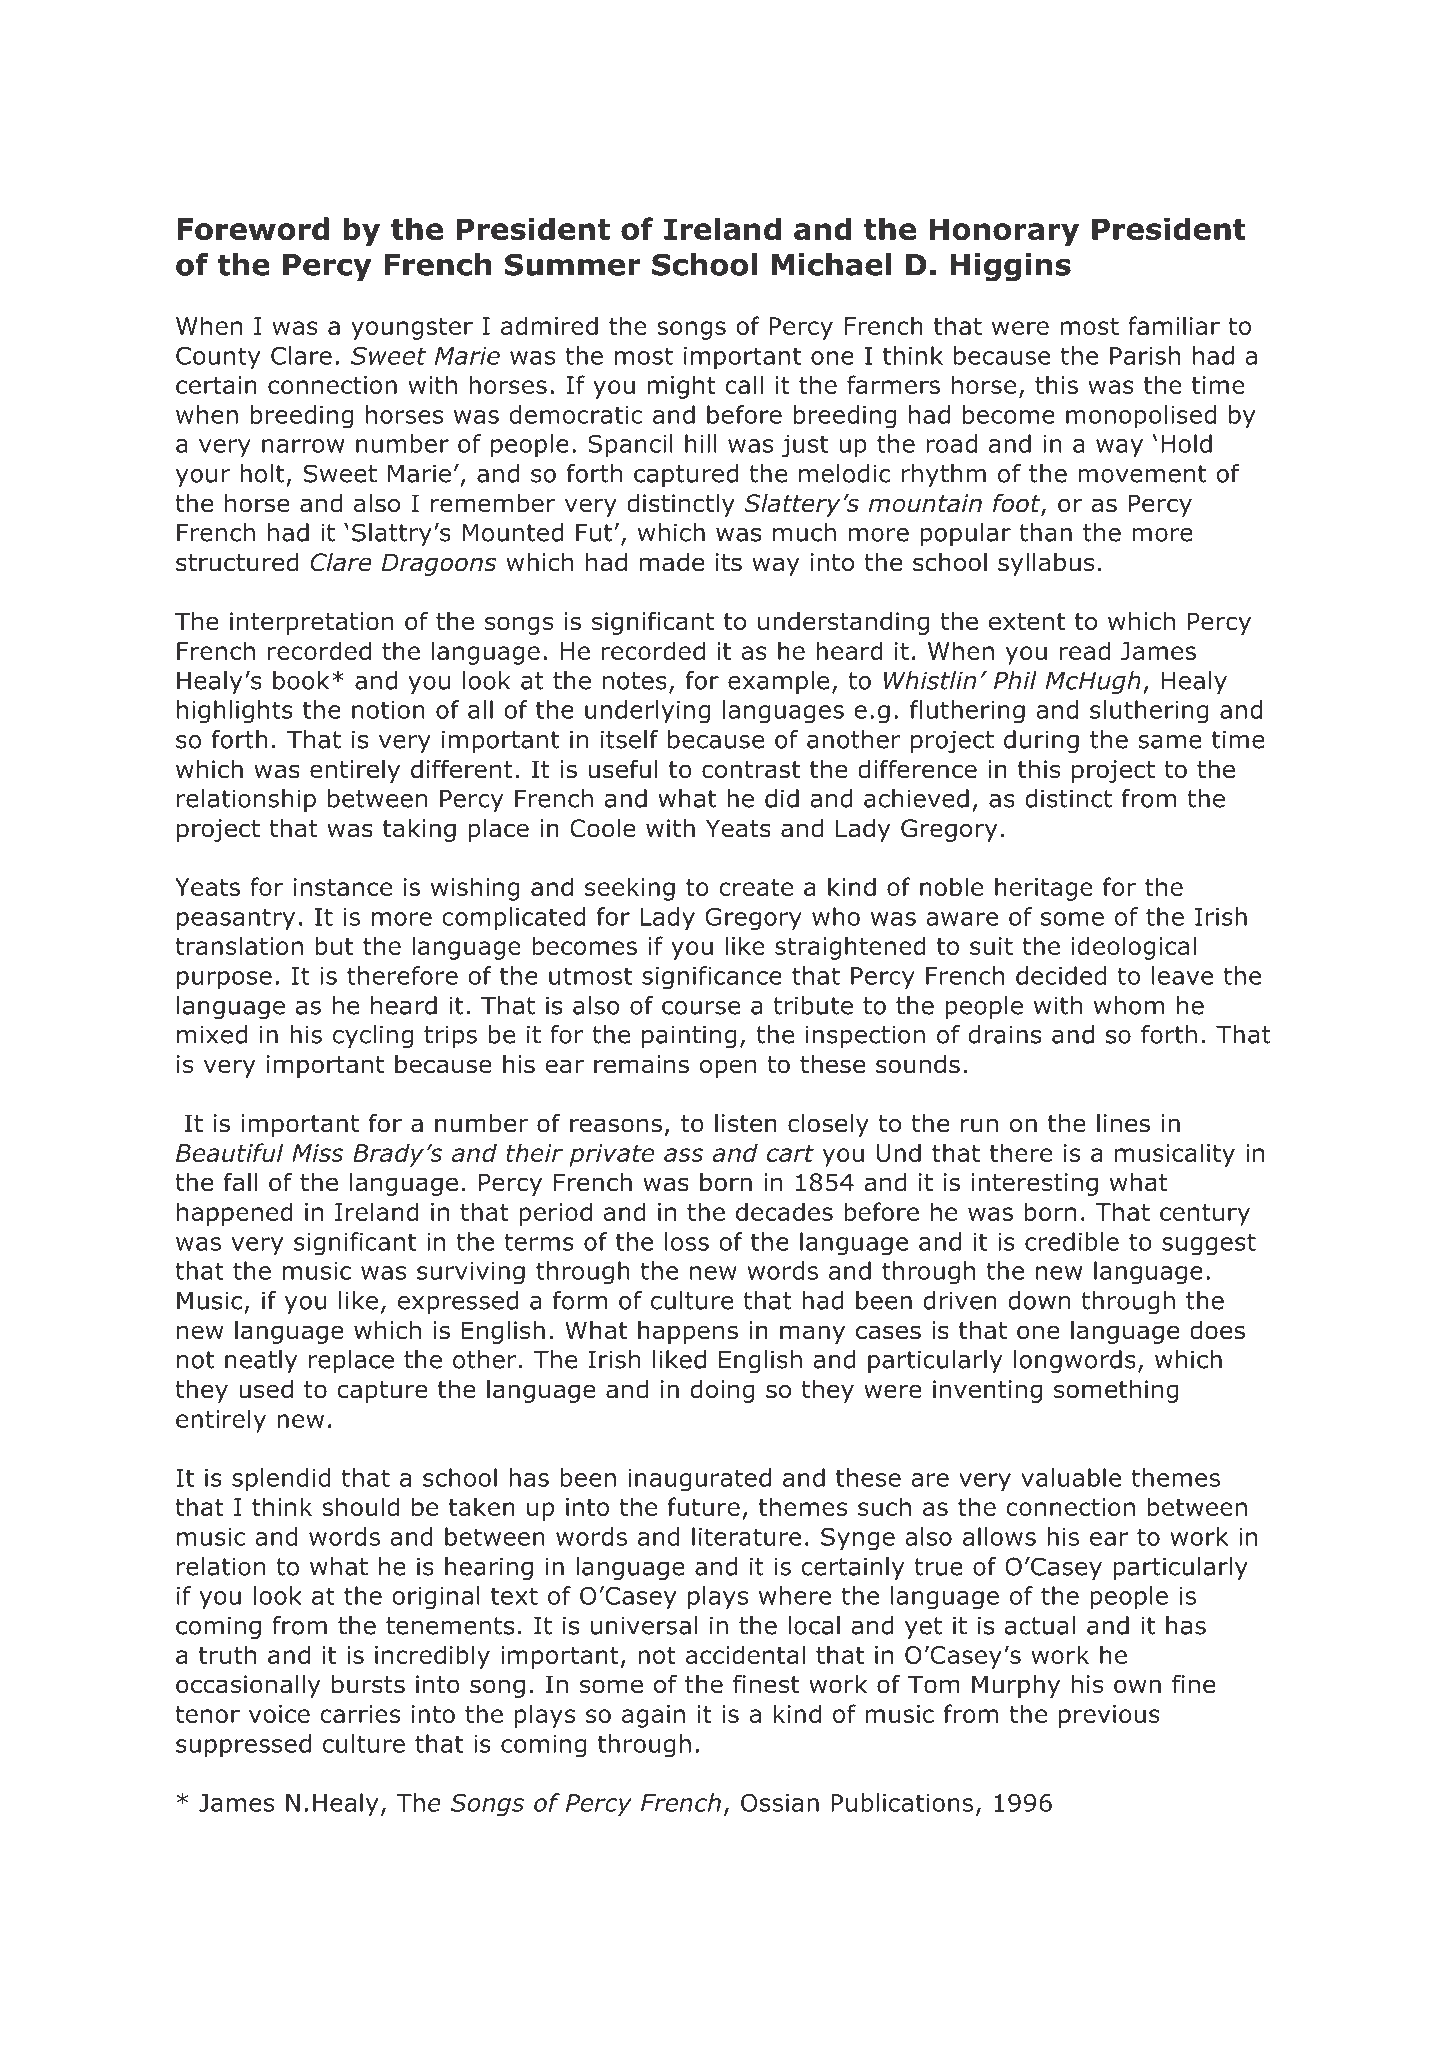  I want to click on Foreword, so click(253, 229).
